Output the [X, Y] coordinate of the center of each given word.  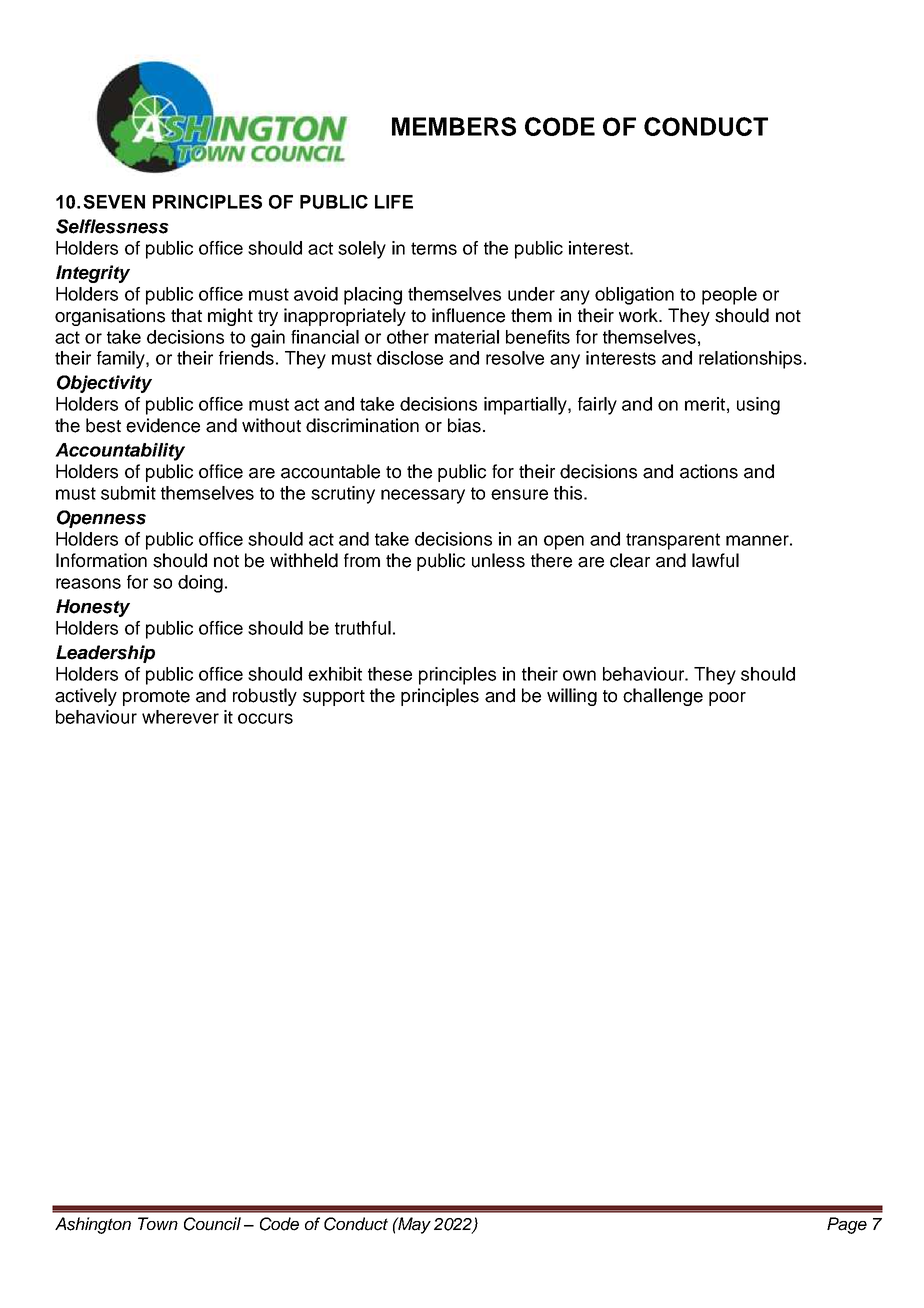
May [413, 1225]
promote [156, 698]
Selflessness [112, 226]
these [390, 674]
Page [847, 1225]
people [729, 296]
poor [727, 699]
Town [158, 1223]
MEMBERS [454, 126]
